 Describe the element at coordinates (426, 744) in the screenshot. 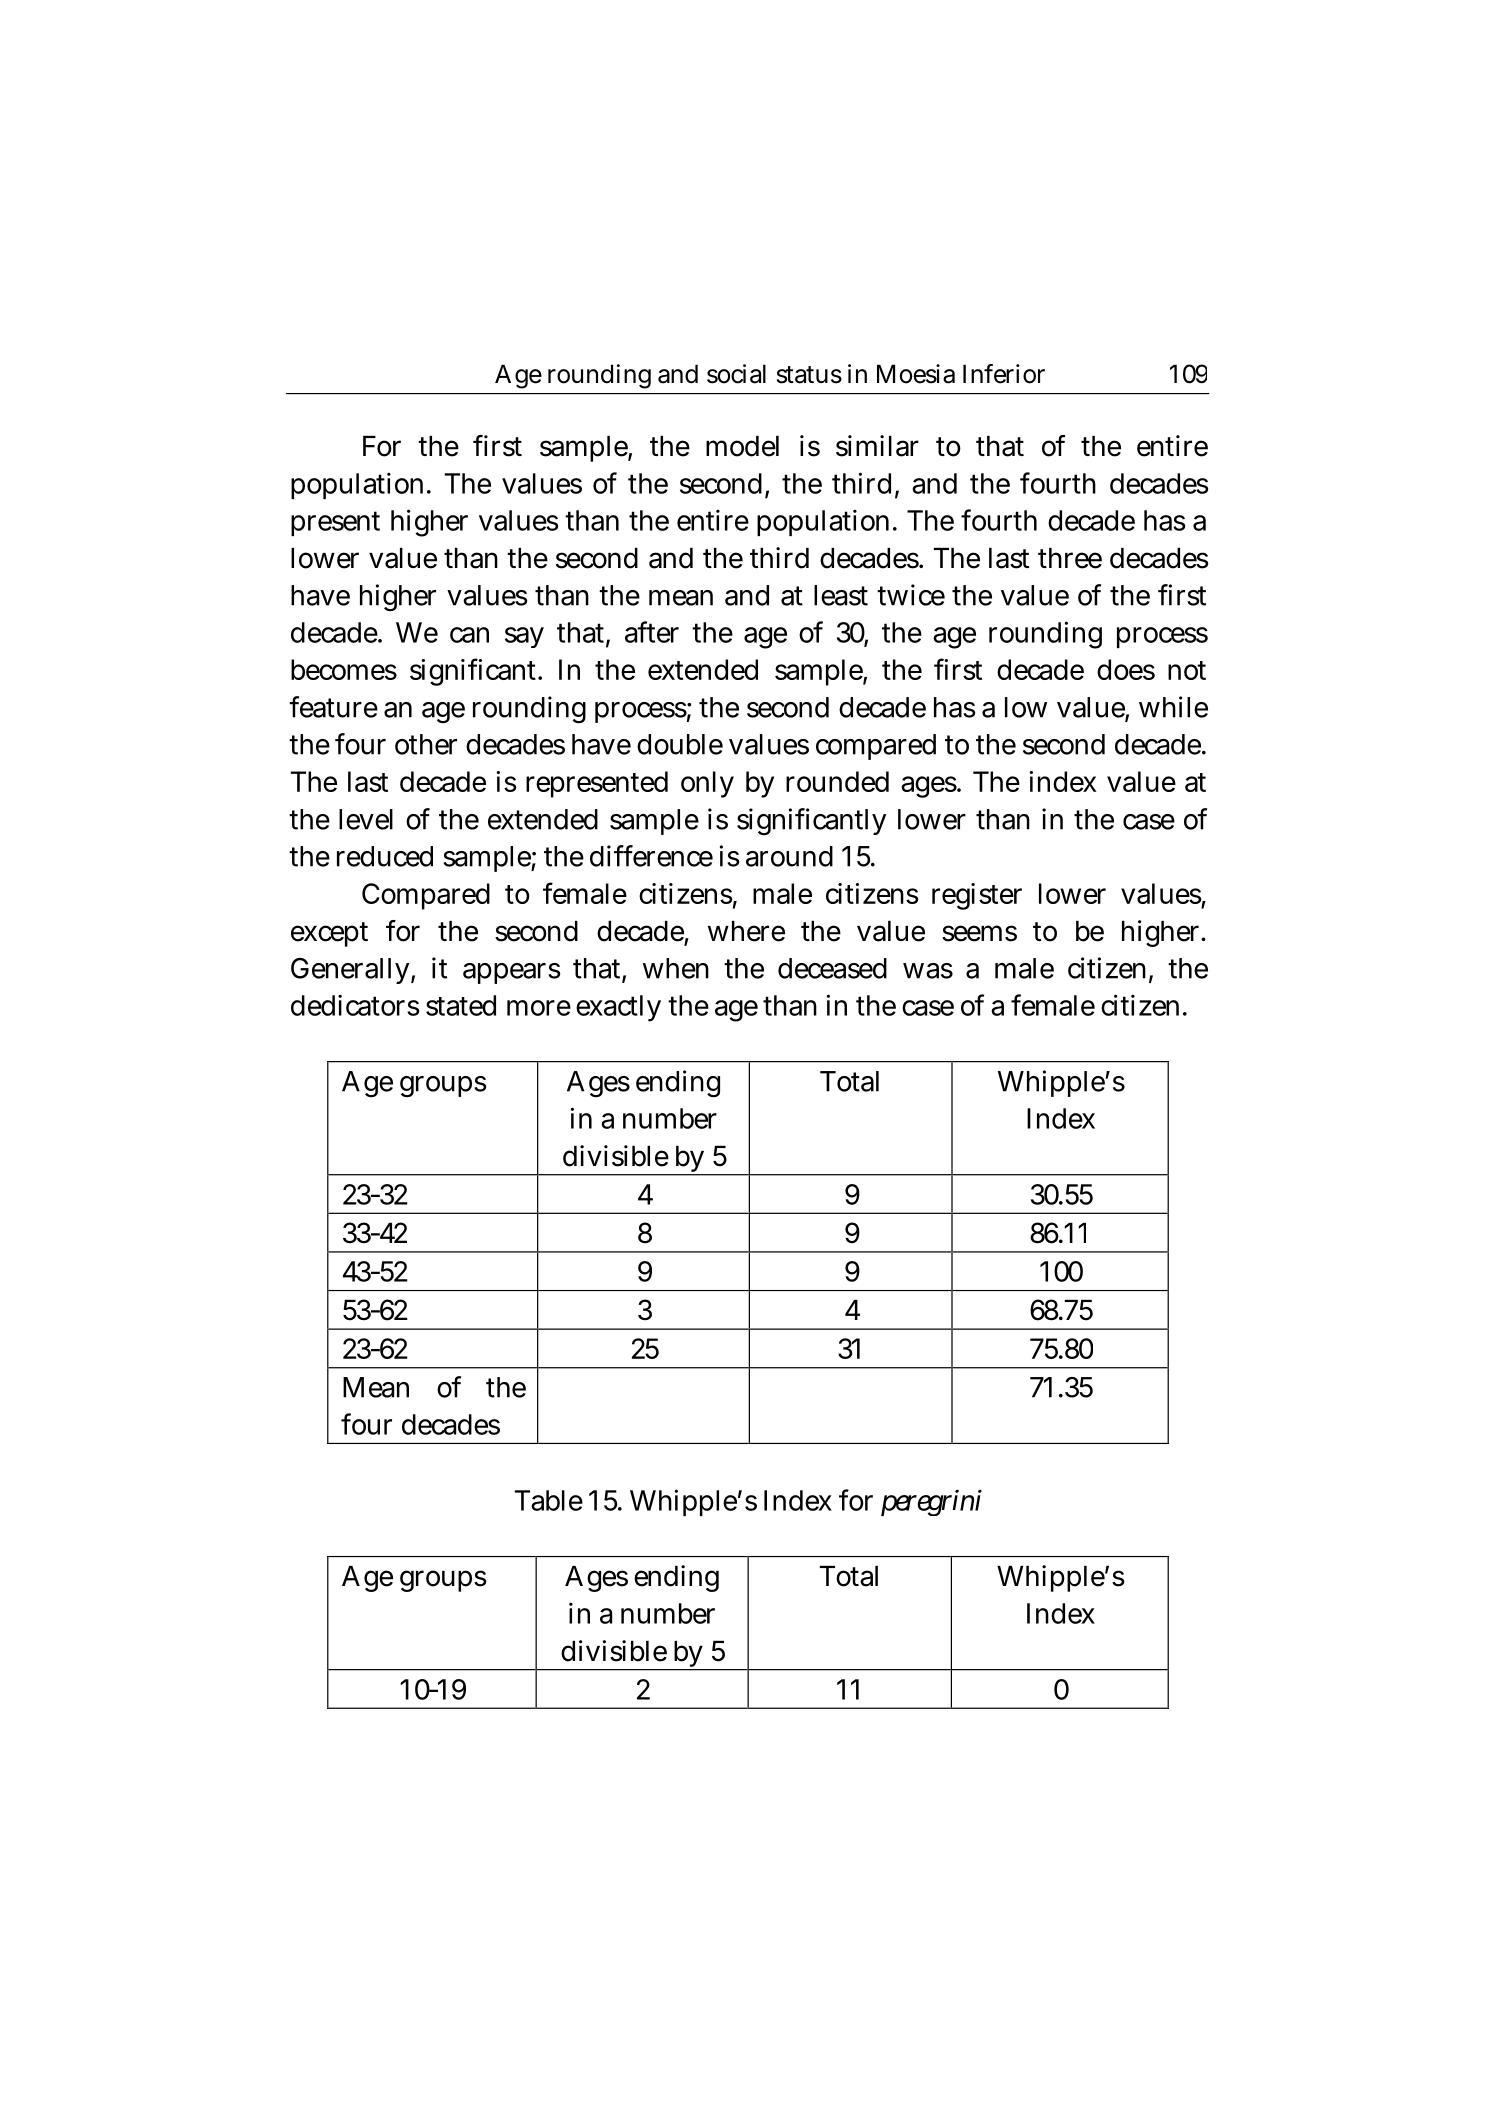

I see `other` at that location.
